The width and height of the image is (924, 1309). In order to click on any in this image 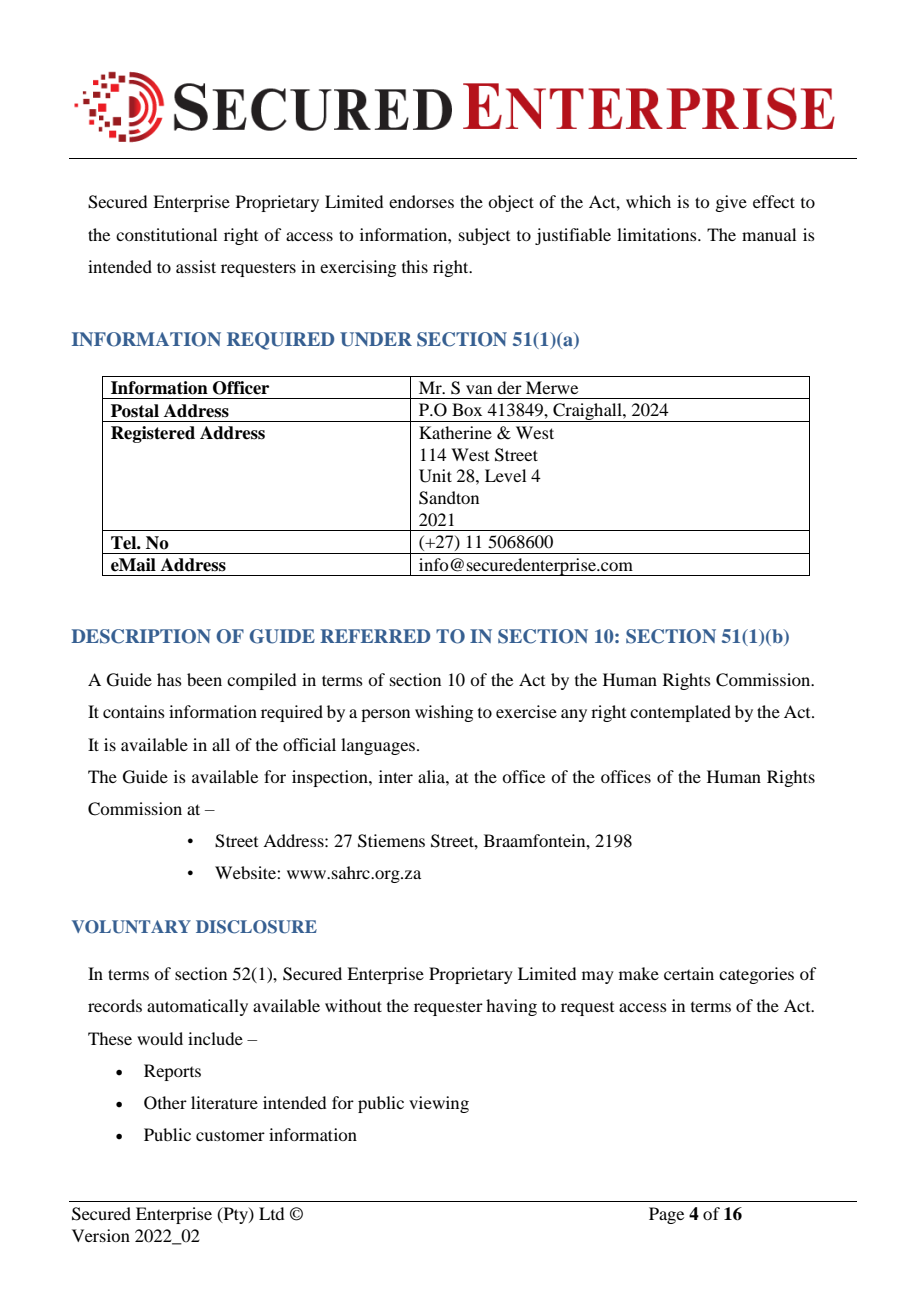, I will do `click(574, 715)`.
